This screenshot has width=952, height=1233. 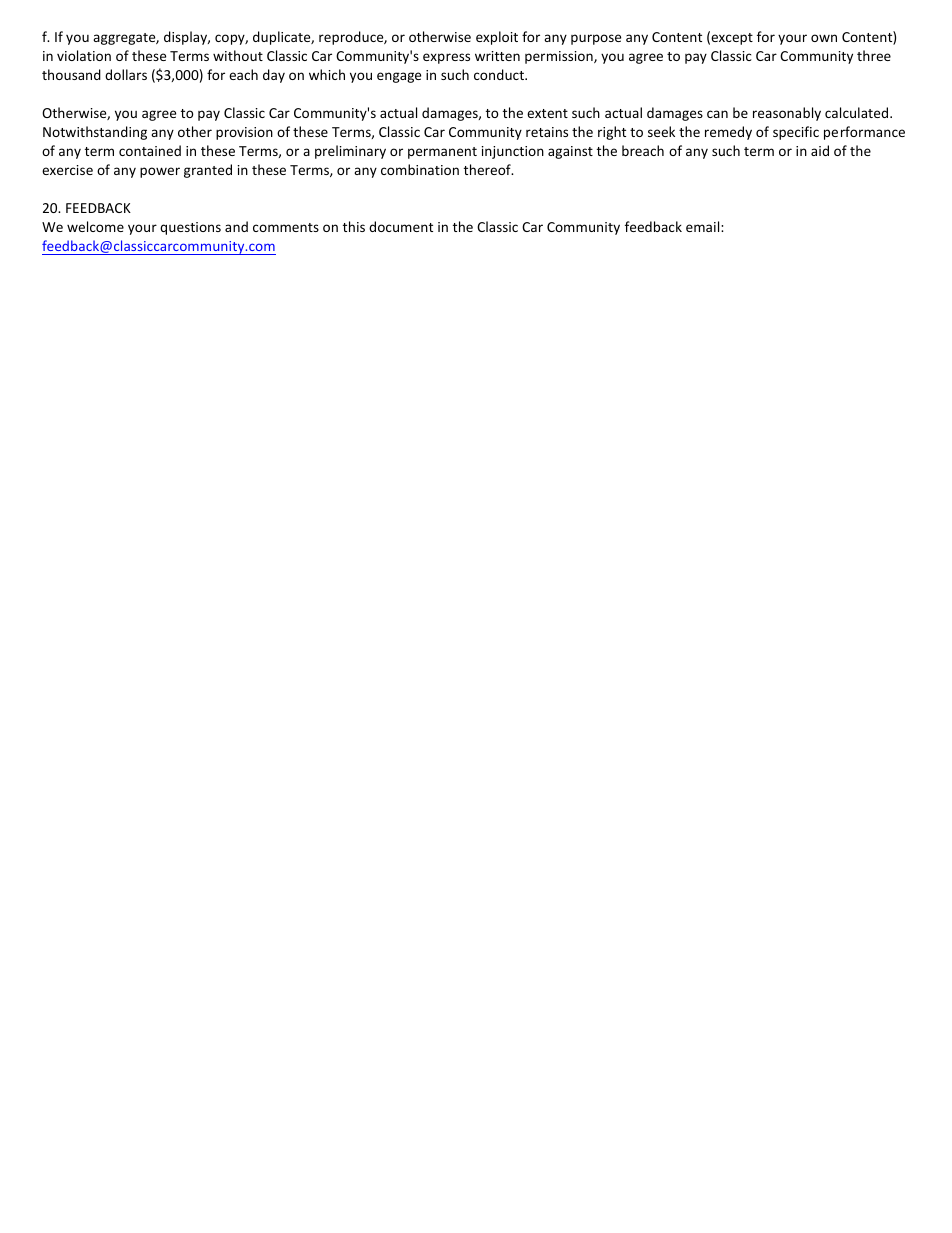 I want to click on questions, so click(x=190, y=228).
